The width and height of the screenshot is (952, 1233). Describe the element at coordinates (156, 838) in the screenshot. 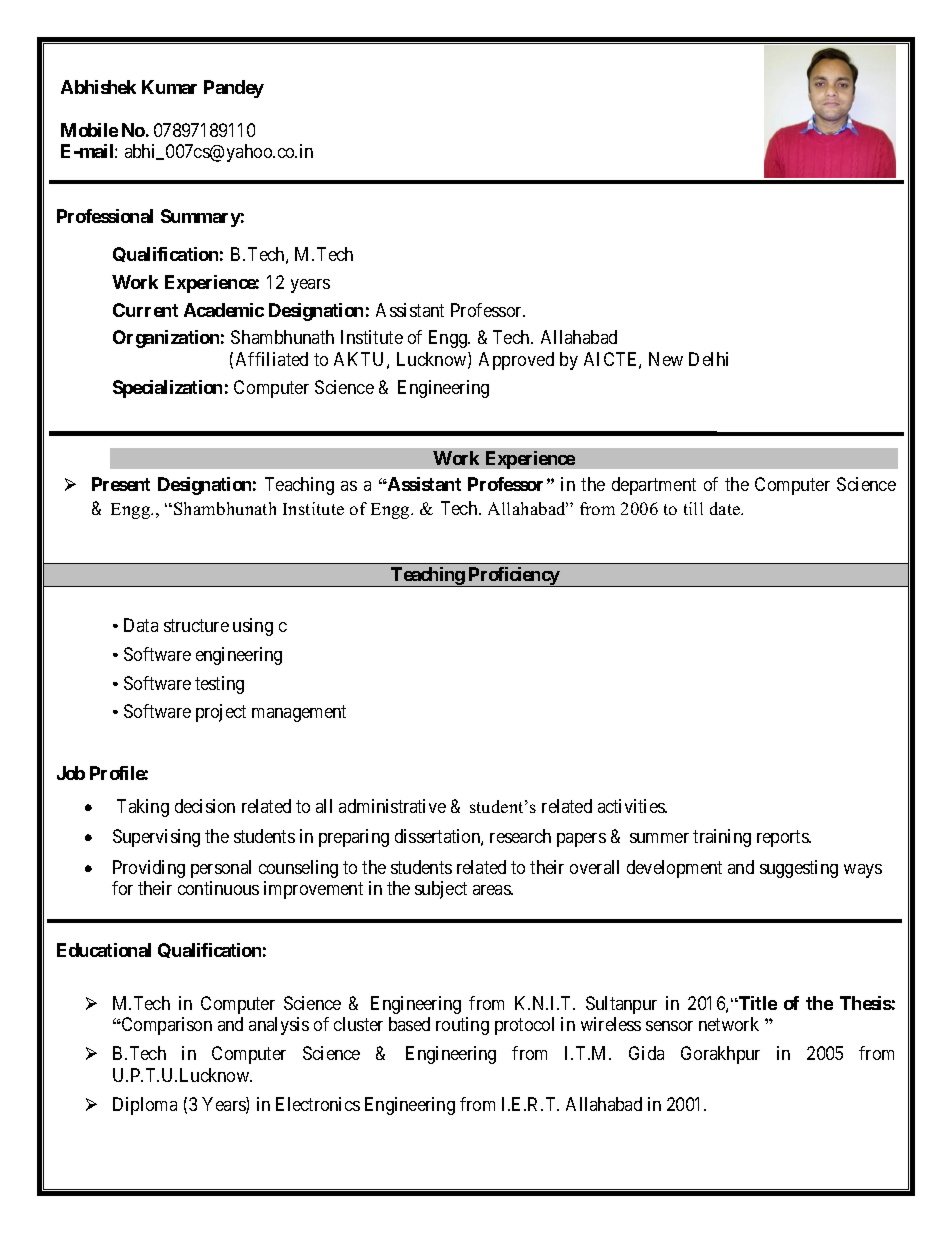

I see `Supervising` at that location.
